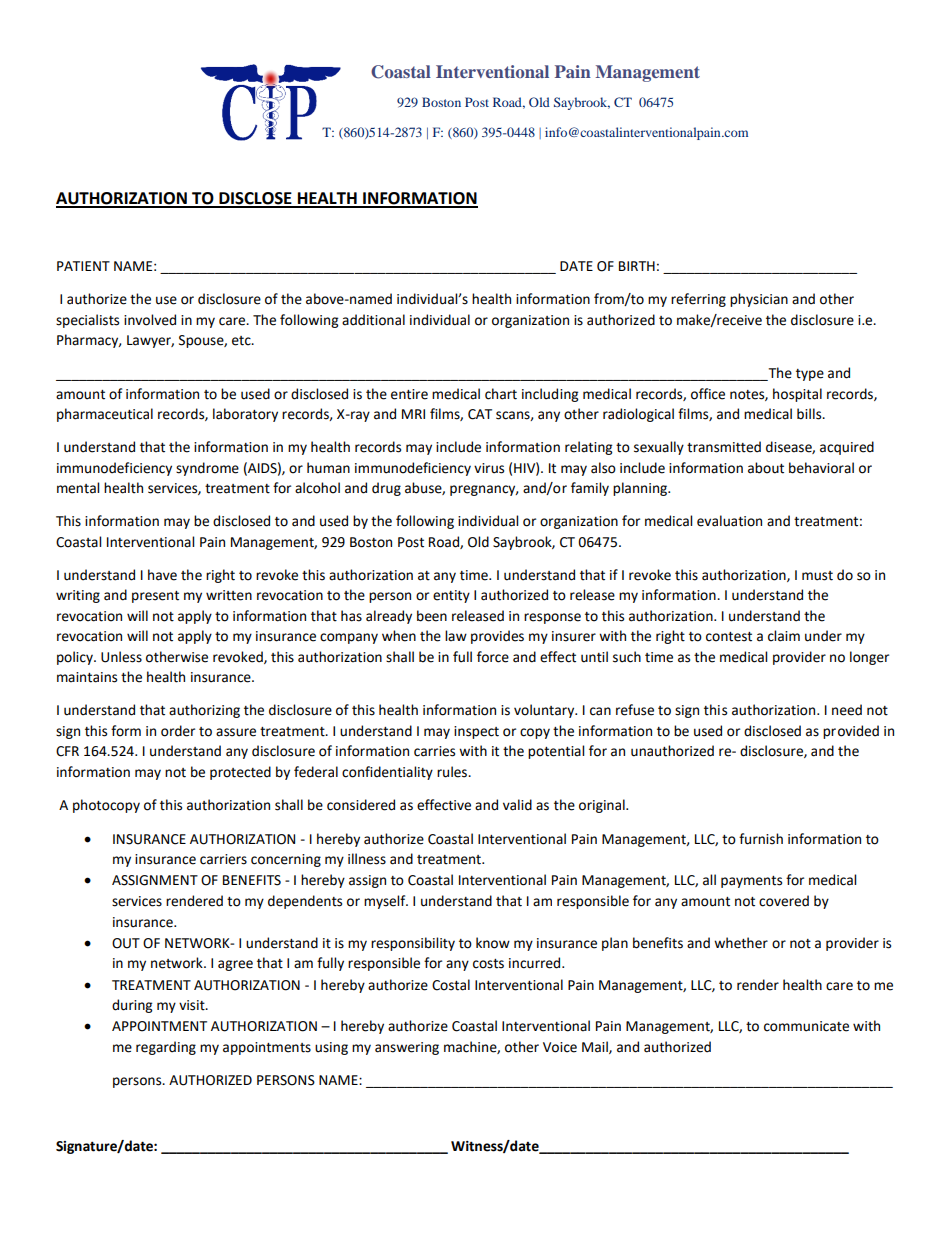 This screenshot has width=952, height=1233. Describe the element at coordinates (761, 839) in the screenshot. I see `furnish` at that location.
